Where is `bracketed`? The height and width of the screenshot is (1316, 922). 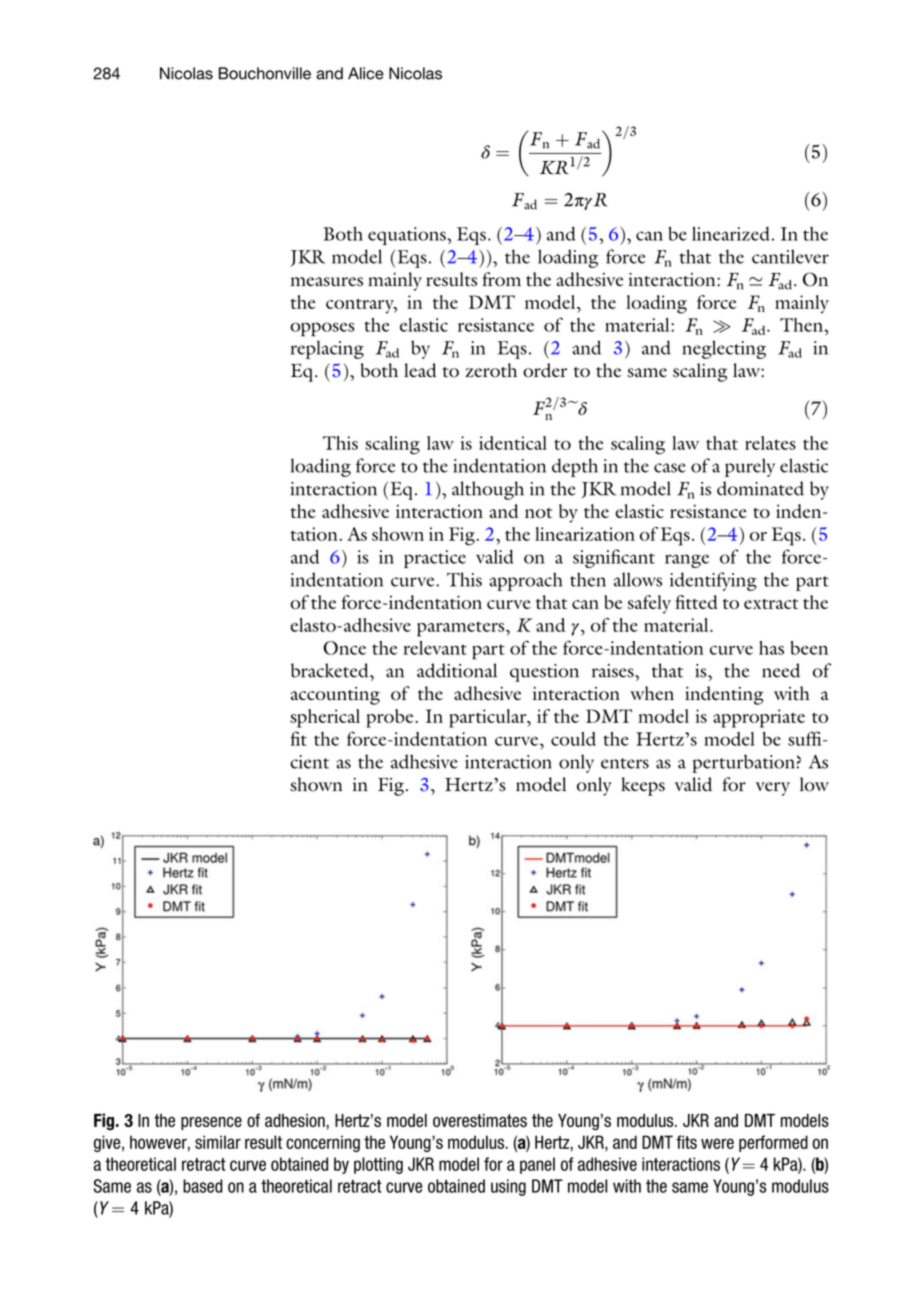 bracketed is located at coordinates (331, 670).
